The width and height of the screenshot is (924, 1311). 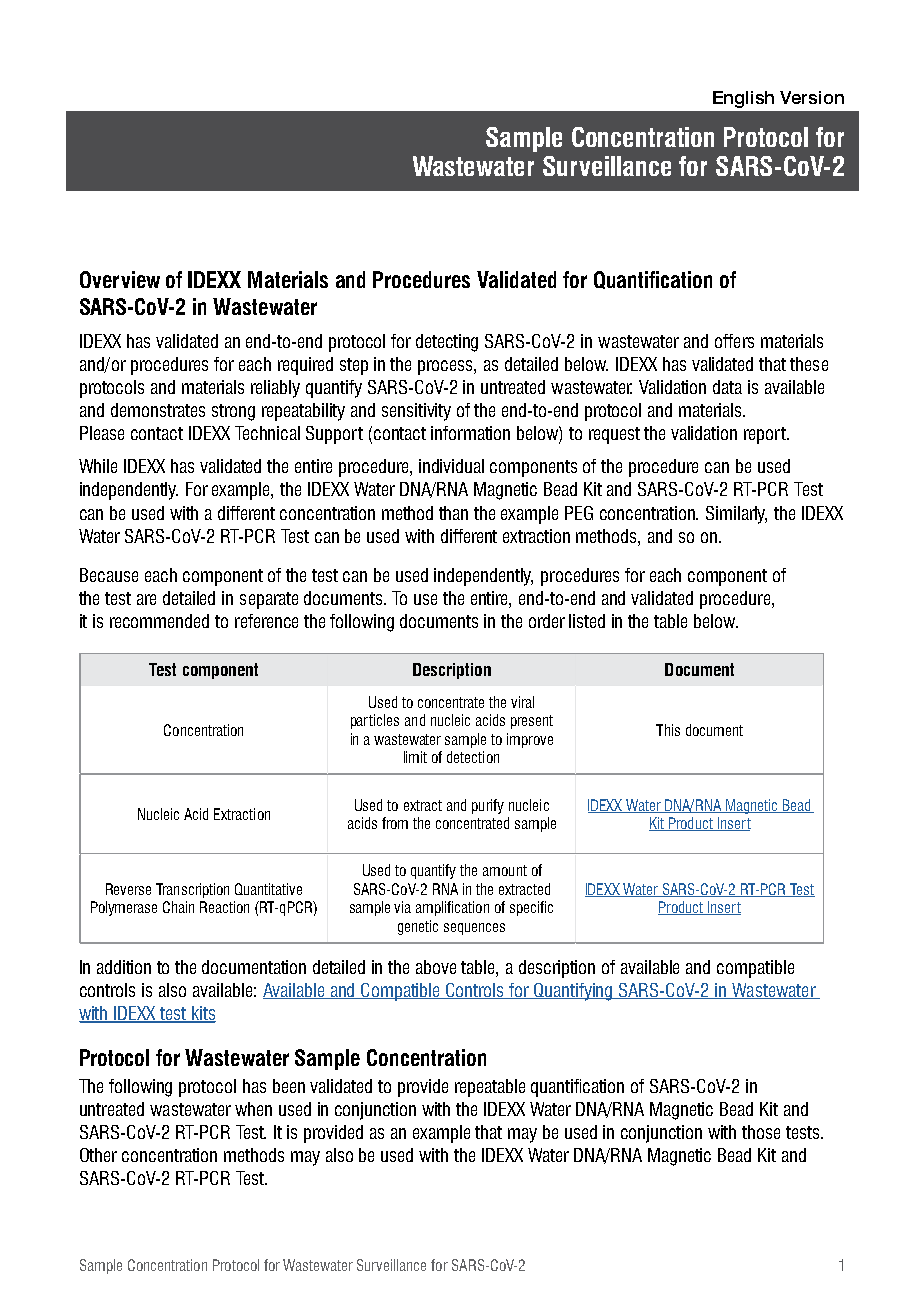 I want to click on individual, so click(x=451, y=466).
